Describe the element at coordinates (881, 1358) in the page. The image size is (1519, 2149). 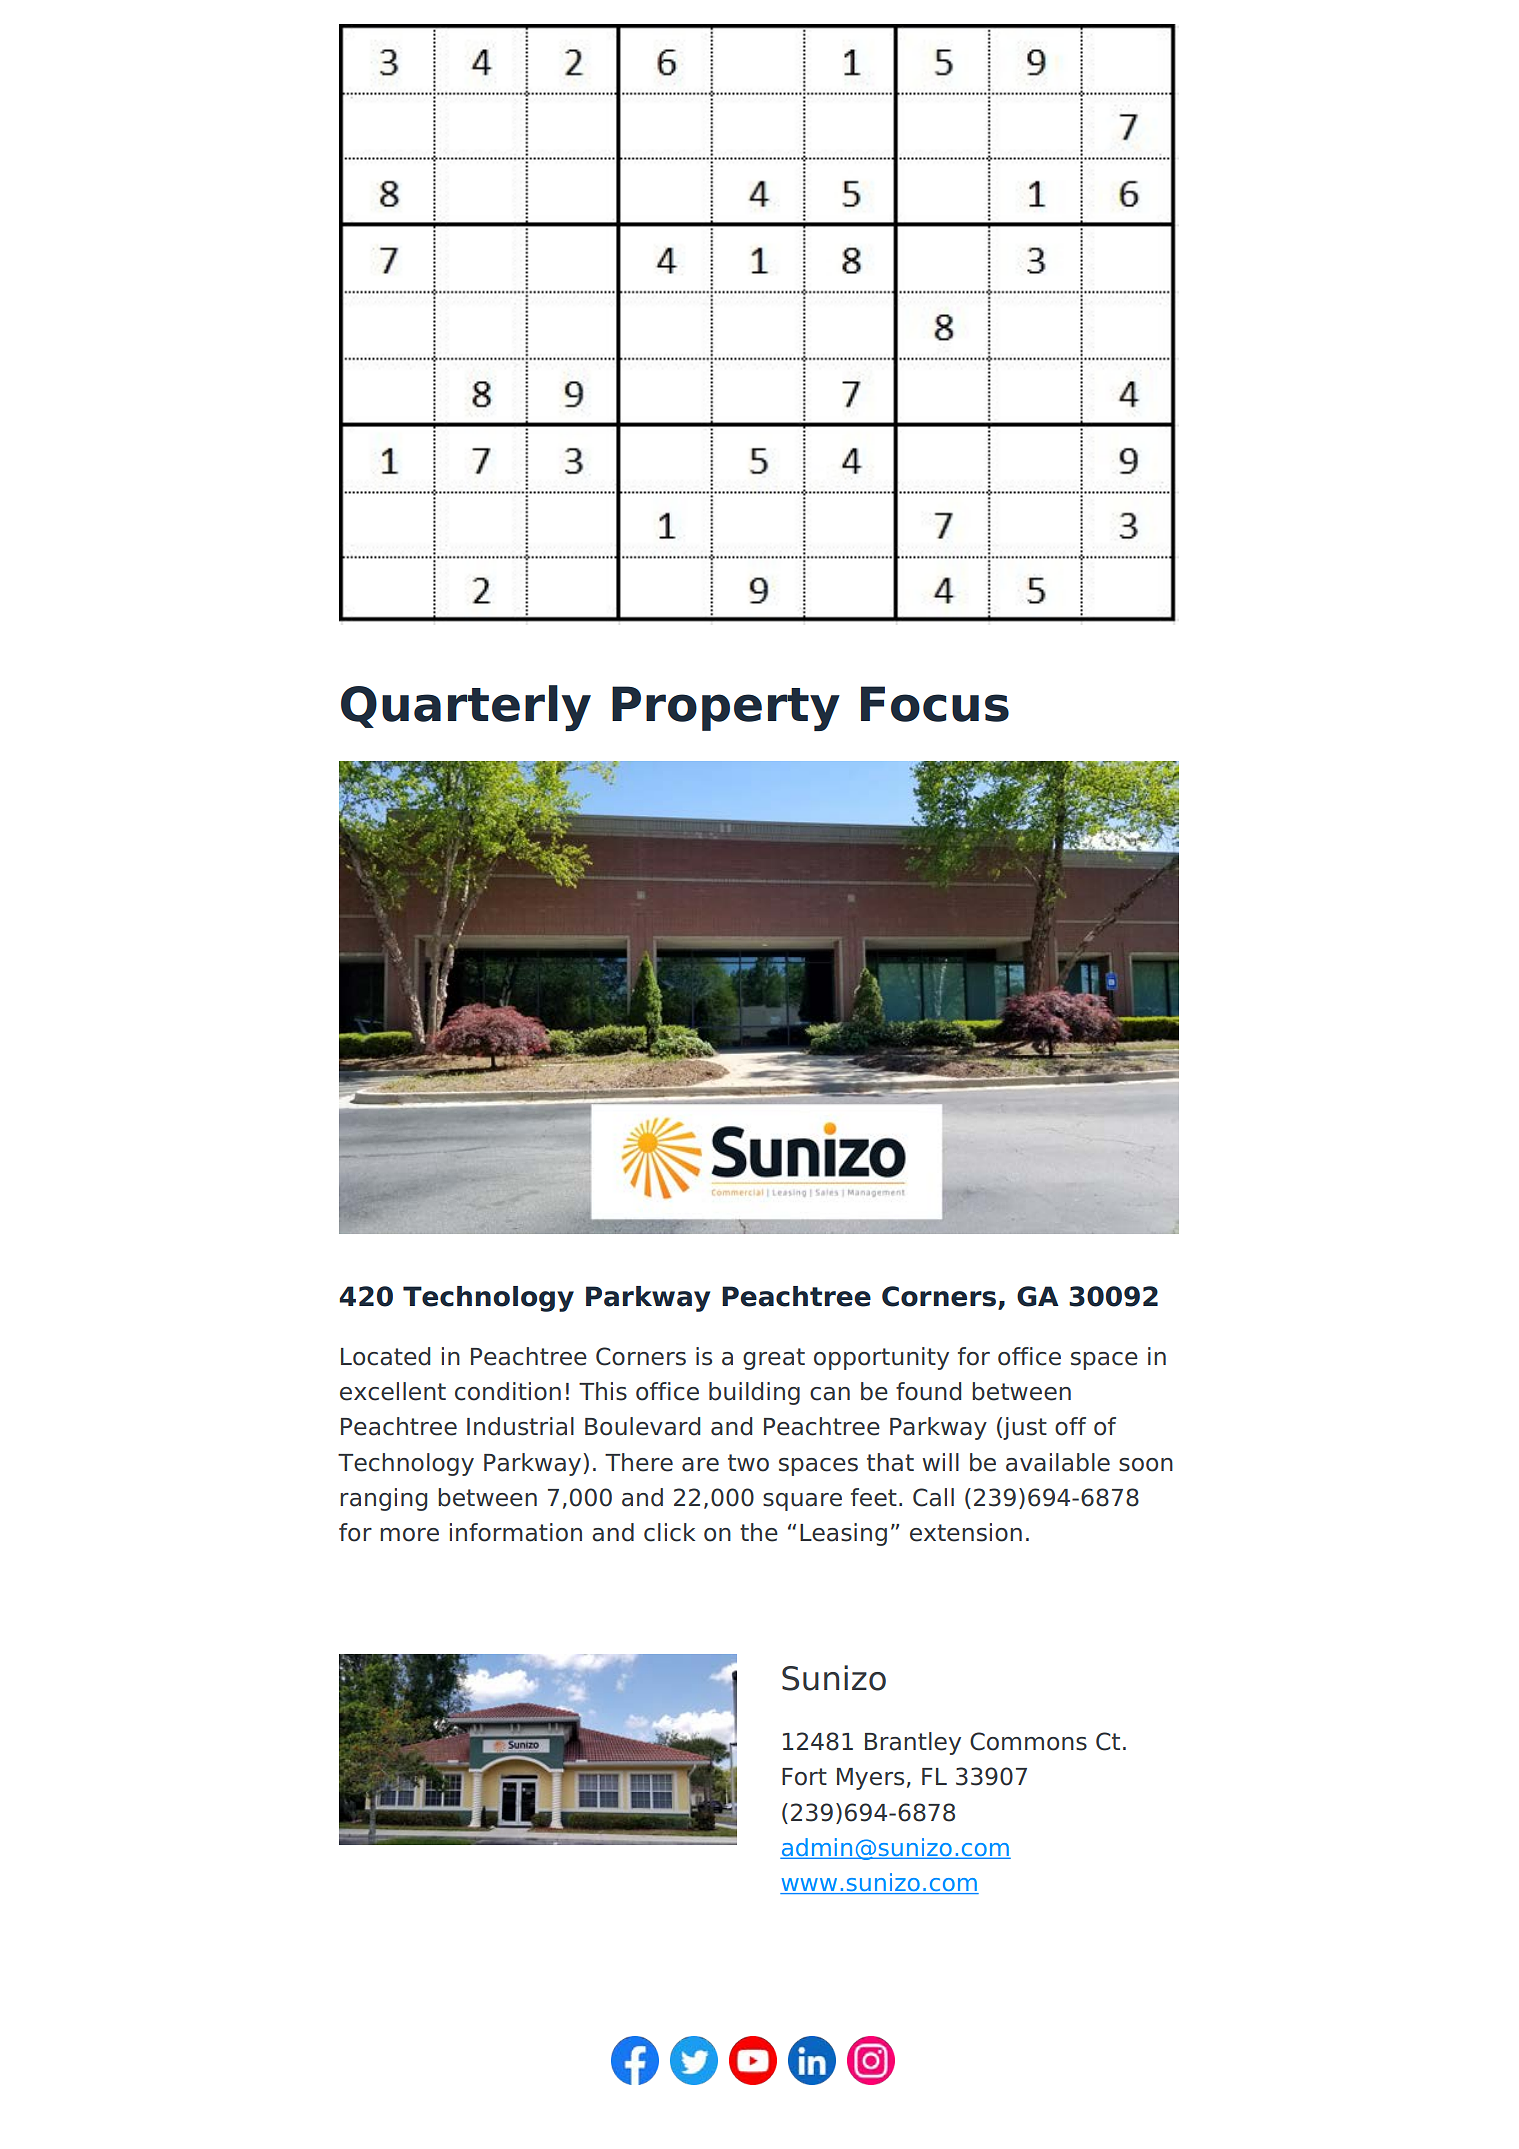
I see `opportunity` at that location.
